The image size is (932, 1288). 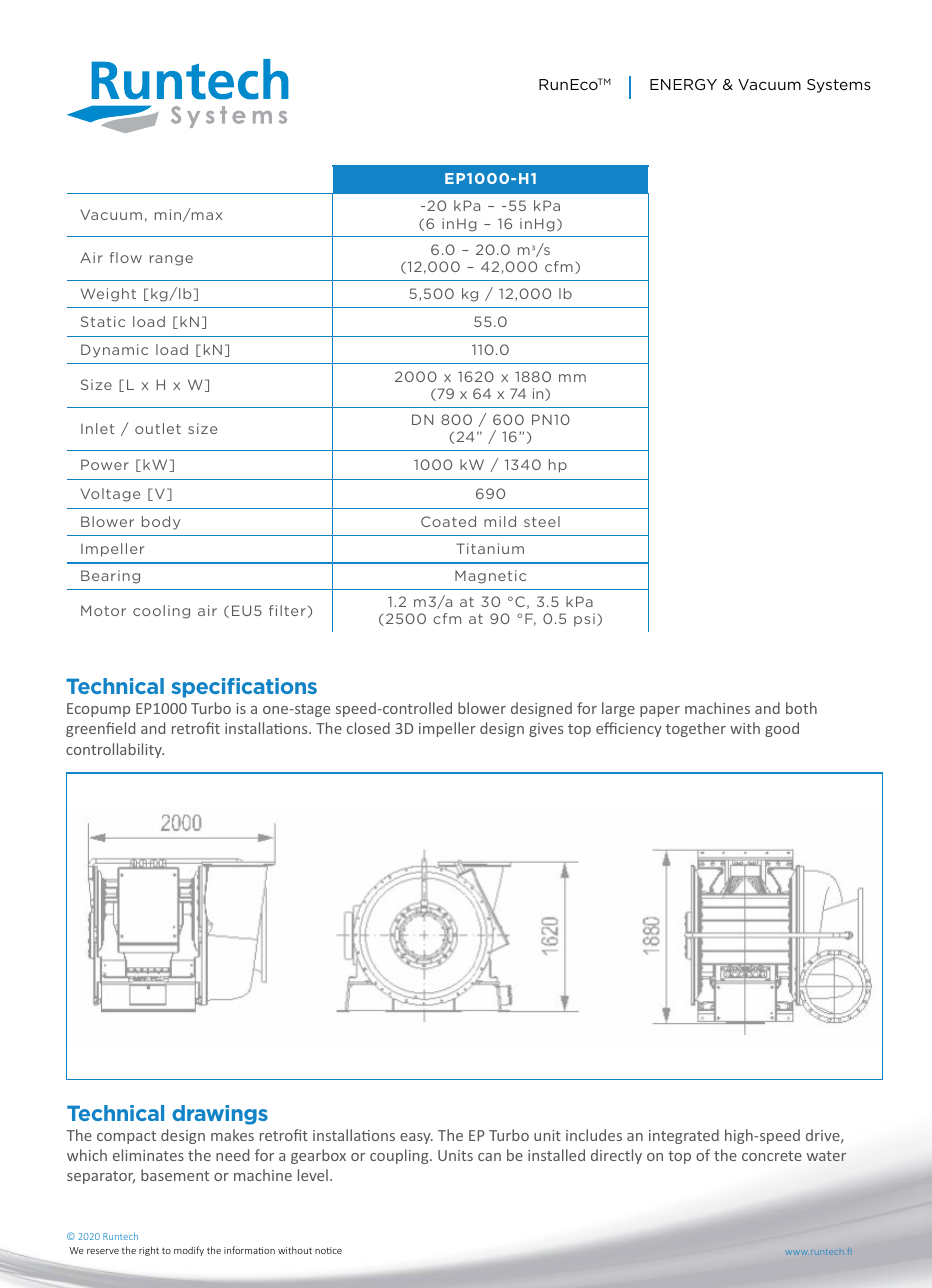 I want to click on ENERGY, so click(x=683, y=84).
